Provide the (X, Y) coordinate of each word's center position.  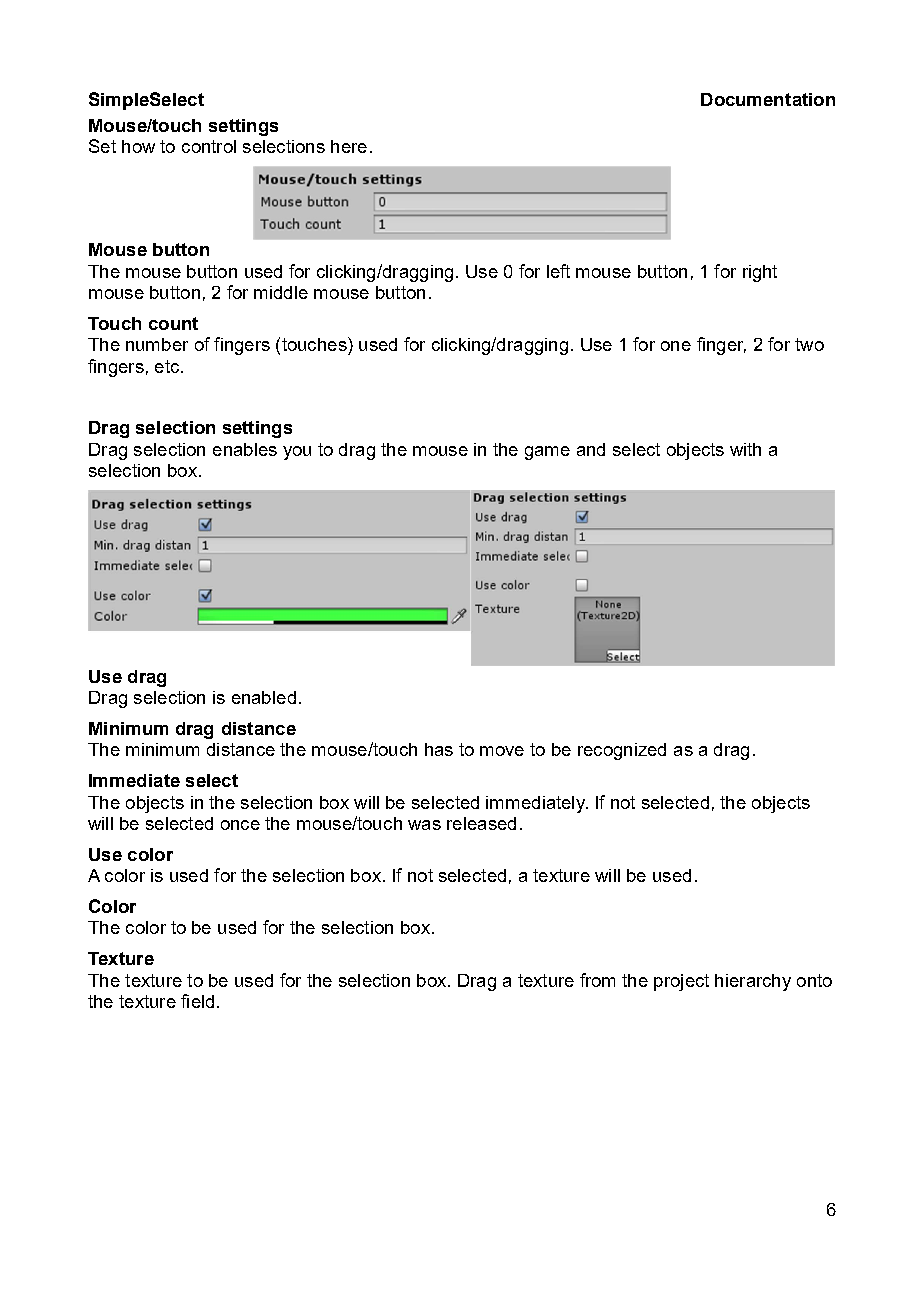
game (547, 453)
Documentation (768, 99)
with (745, 449)
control (209, 146)
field (197, 1001)
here (349, 146)
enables (245, 449)
